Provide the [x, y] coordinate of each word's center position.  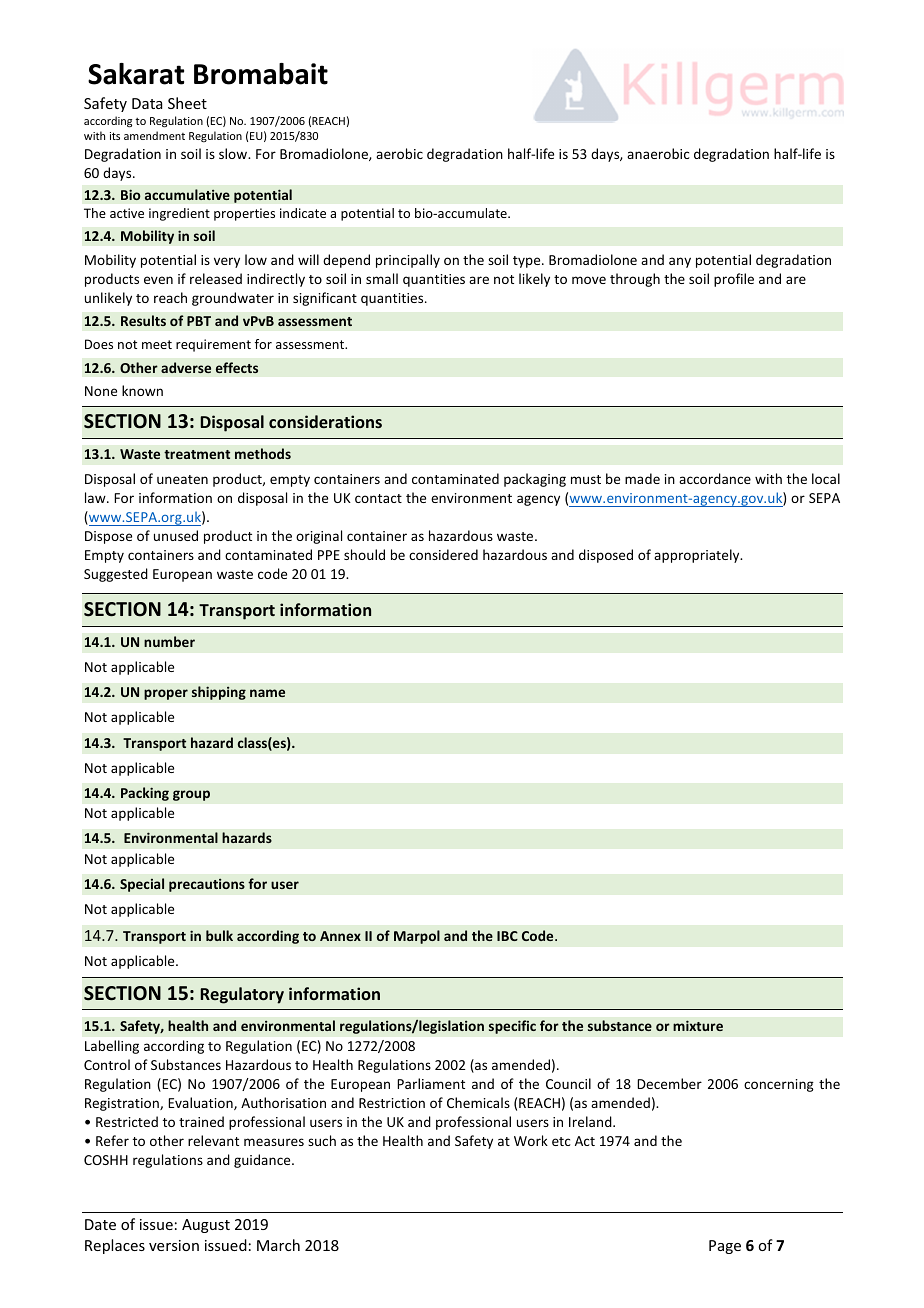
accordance [715, 478]
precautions [207, 885]
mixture [698, 1025]
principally [408, 261]
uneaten [182, 479]
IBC [507, 936]
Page [725, 1247]
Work [531, 1140]
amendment [154, 135]
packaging [535, 480]
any [680, 262]
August [206, 1226]
